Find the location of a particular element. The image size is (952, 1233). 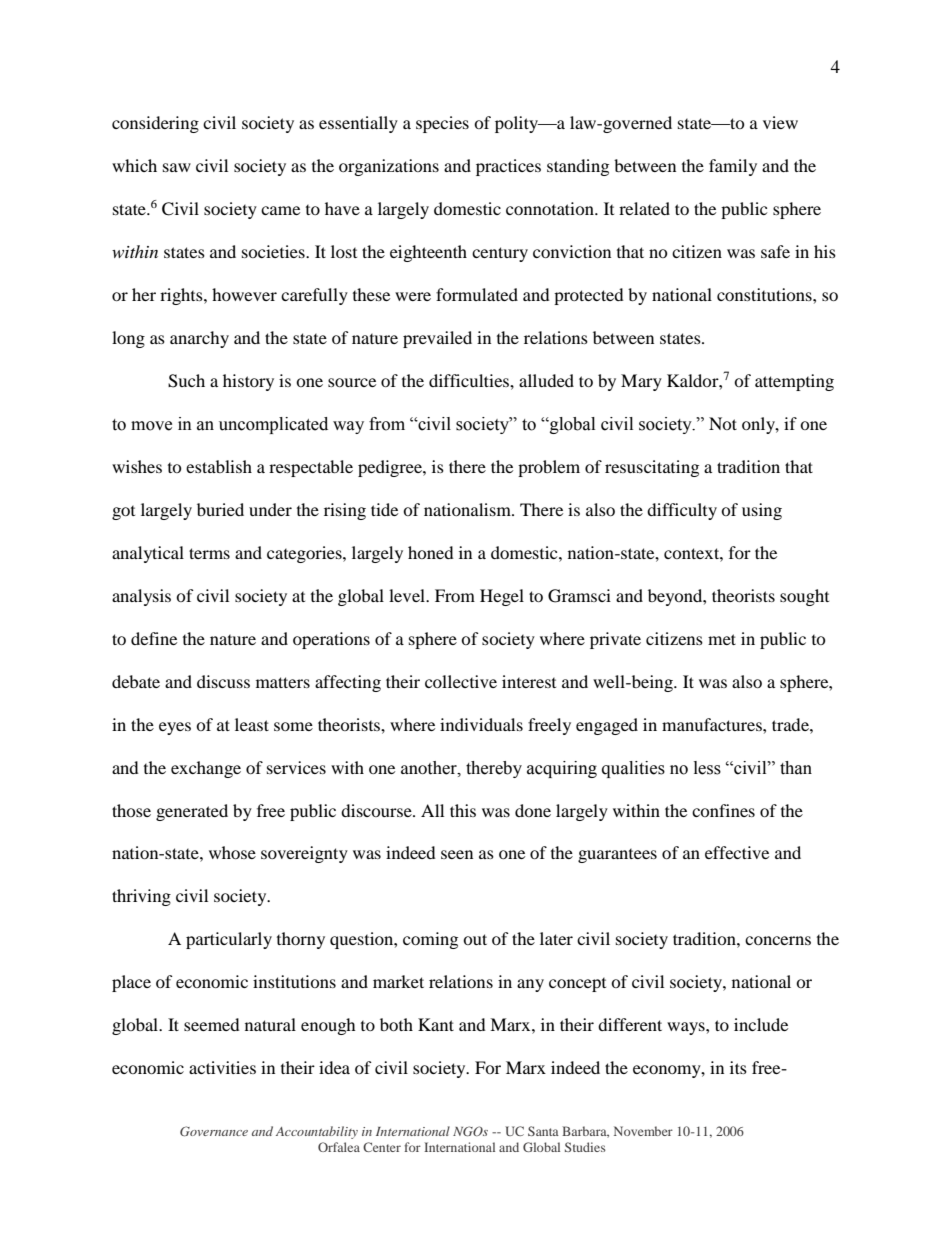

particularly is located at coordinates (229, 940).
